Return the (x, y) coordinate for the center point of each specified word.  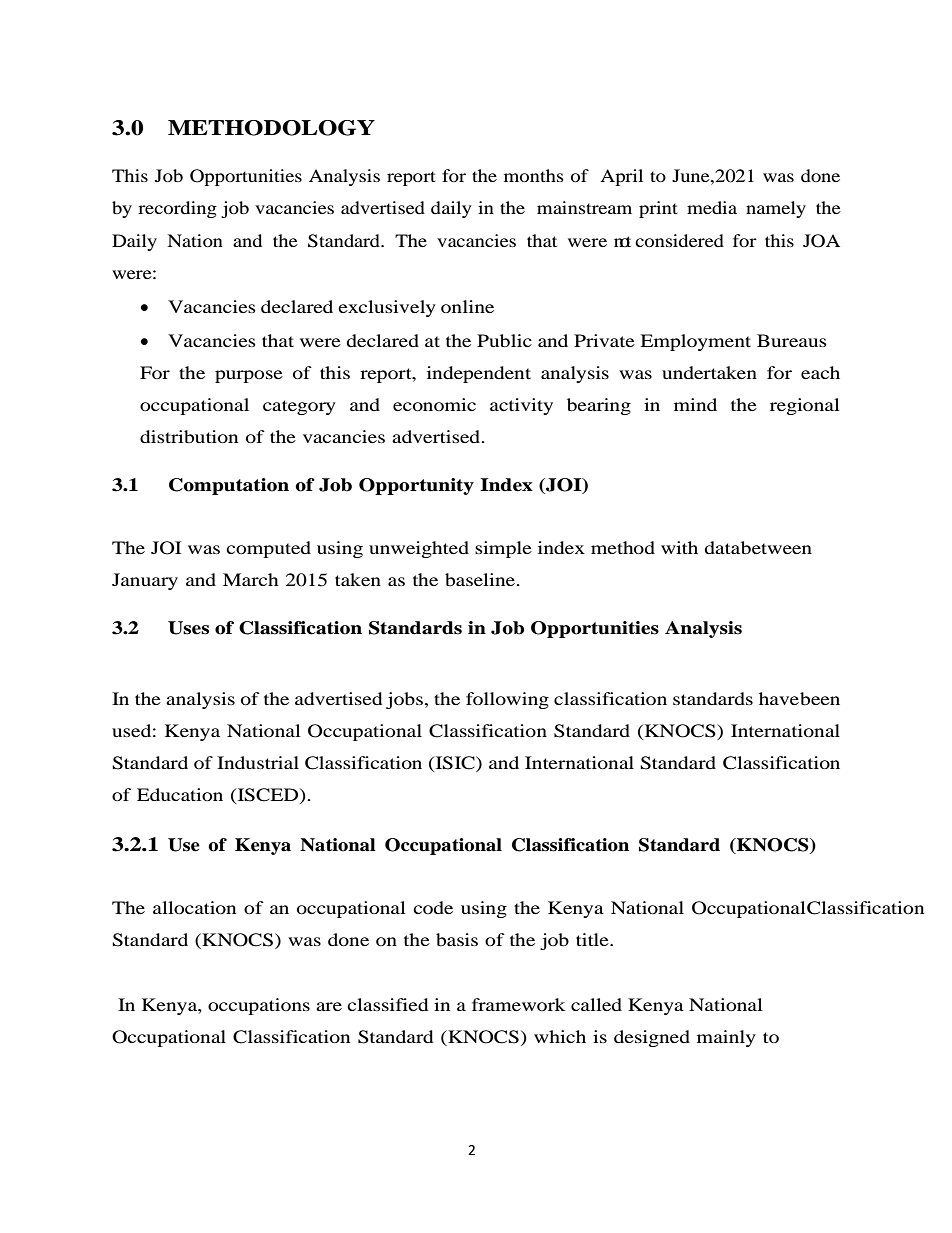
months (534, 175)
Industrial (258, 762)
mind (695, 404)
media (712, 207)
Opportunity (416, 486)
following (507, 700)
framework (519, 1004)
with (679, 547)
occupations (259, 1006)
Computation (229, 486)
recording (177, 209)
